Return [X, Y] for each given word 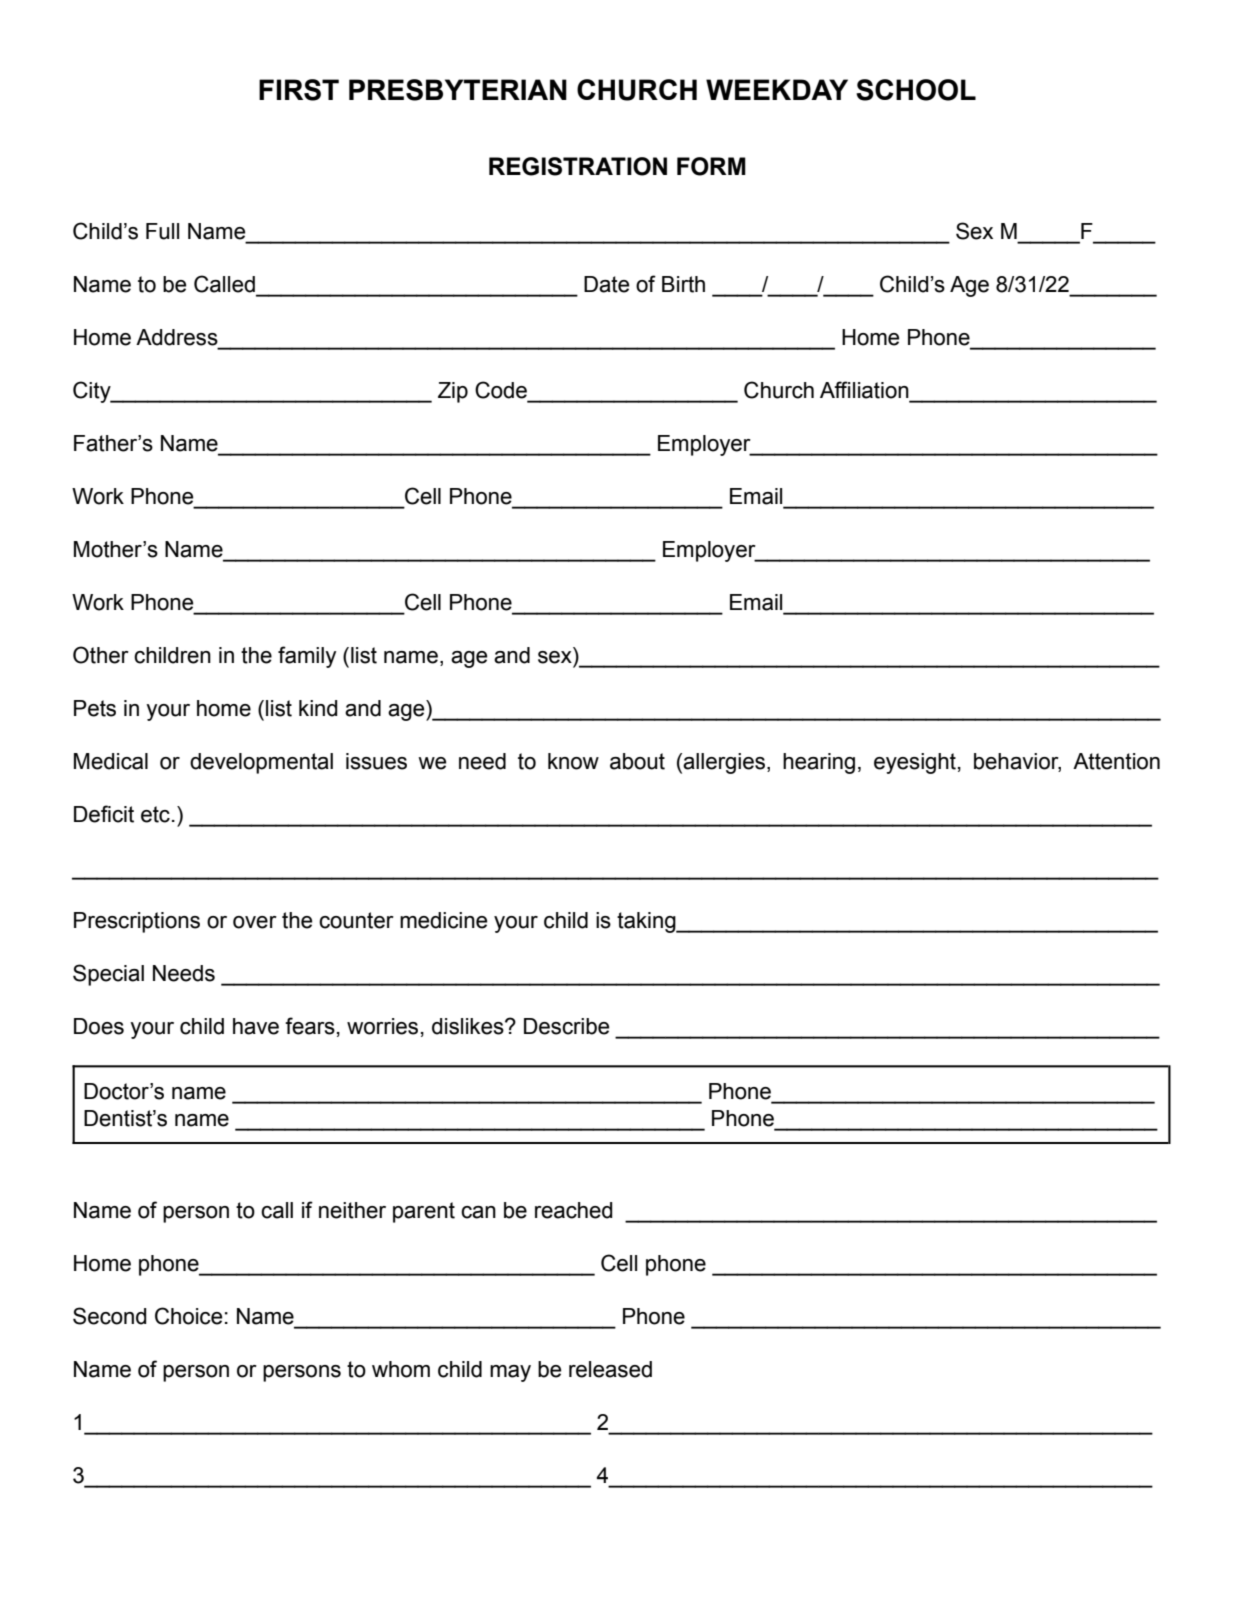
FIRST [299, 90]
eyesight [915, 763]
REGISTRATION [578, 166]
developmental [261, 763]
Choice [189, 1316]
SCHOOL [916, 90]
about [637, 761]
